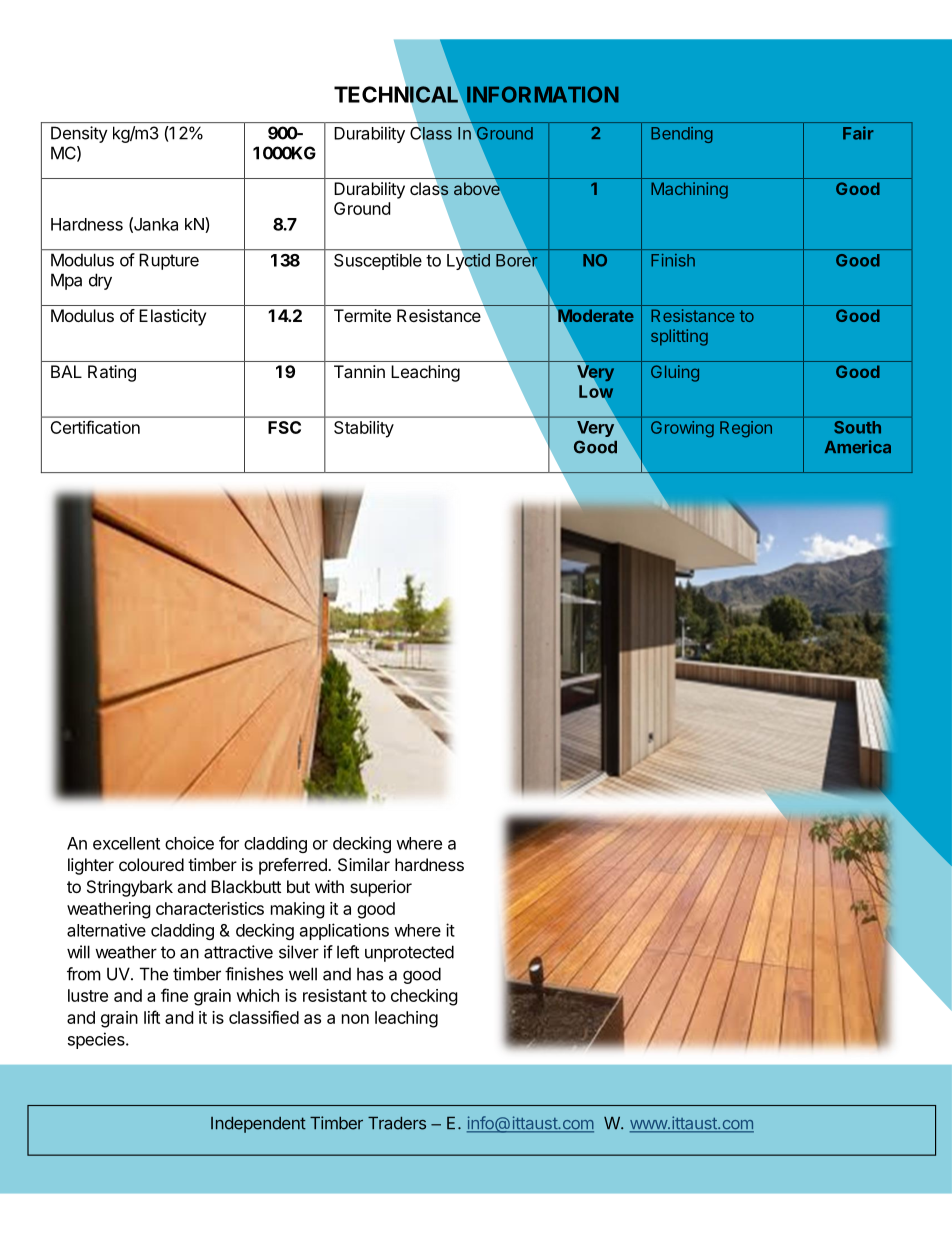 Image resolution: width=952 pixels, height=1233 pixels. I want to click on Machining, so click(689, 190).
